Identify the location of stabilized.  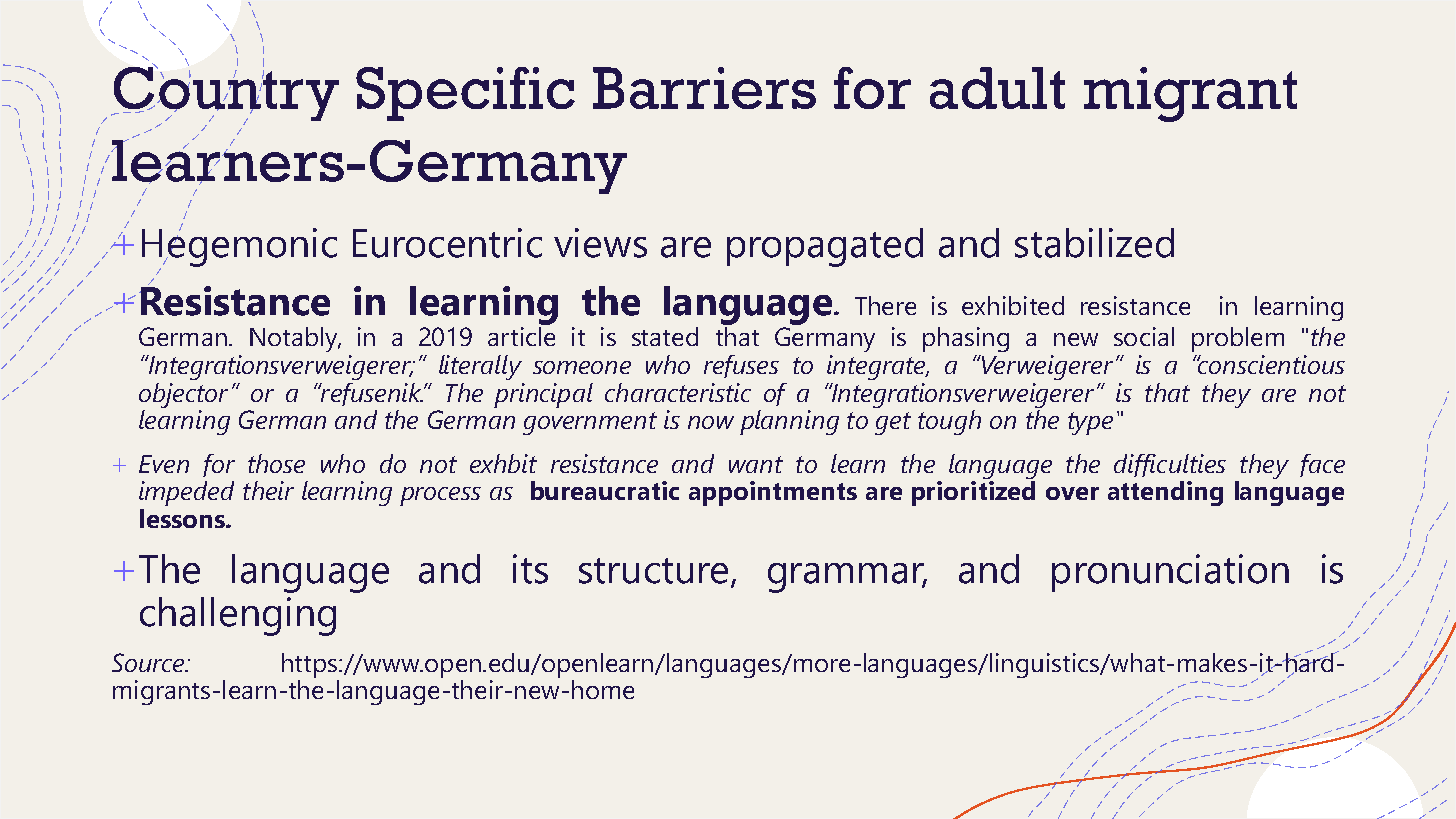
(1094, 243).
